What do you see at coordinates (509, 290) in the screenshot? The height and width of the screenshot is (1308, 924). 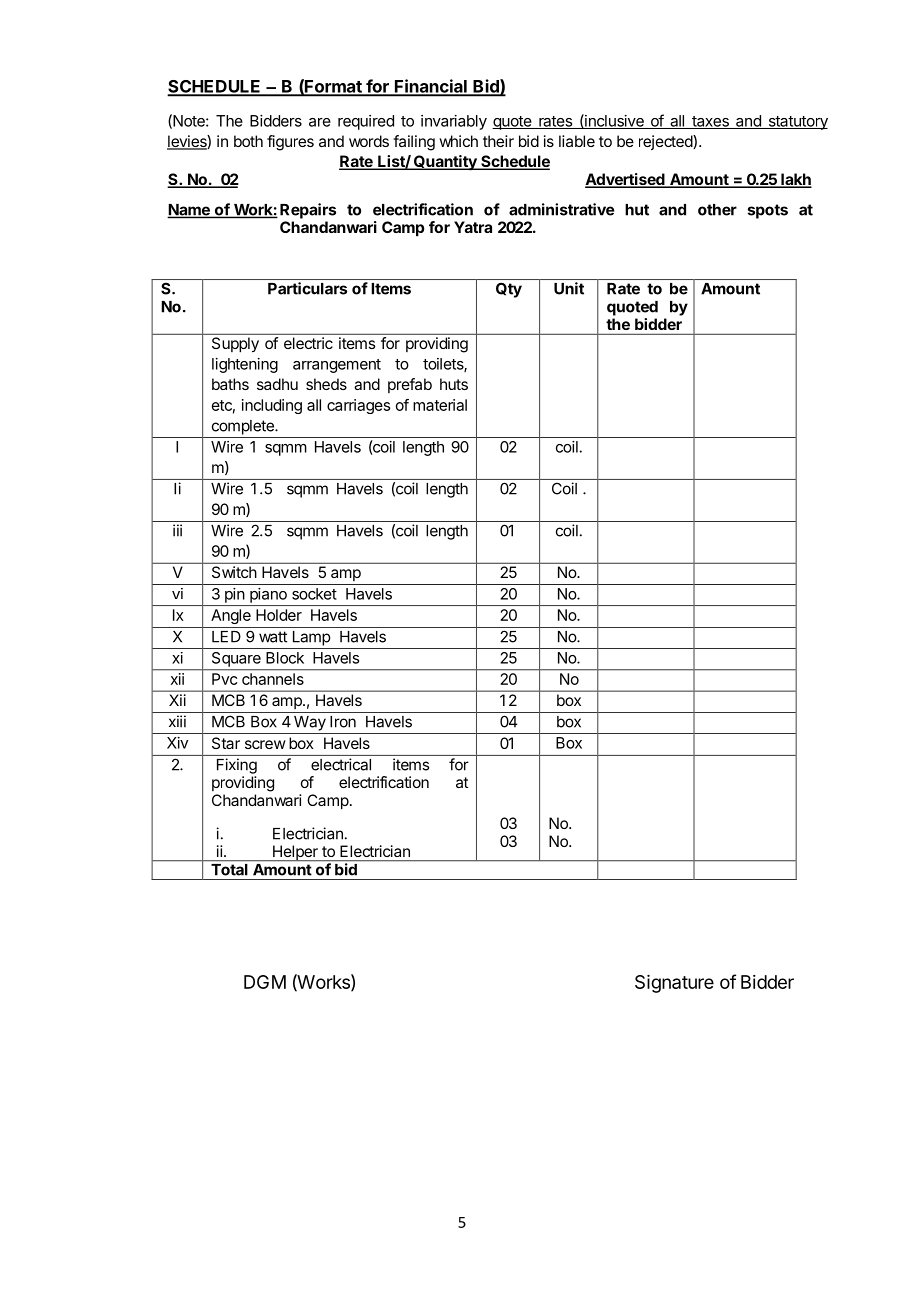 I see `Qty` at bounding box center [509, 290].
